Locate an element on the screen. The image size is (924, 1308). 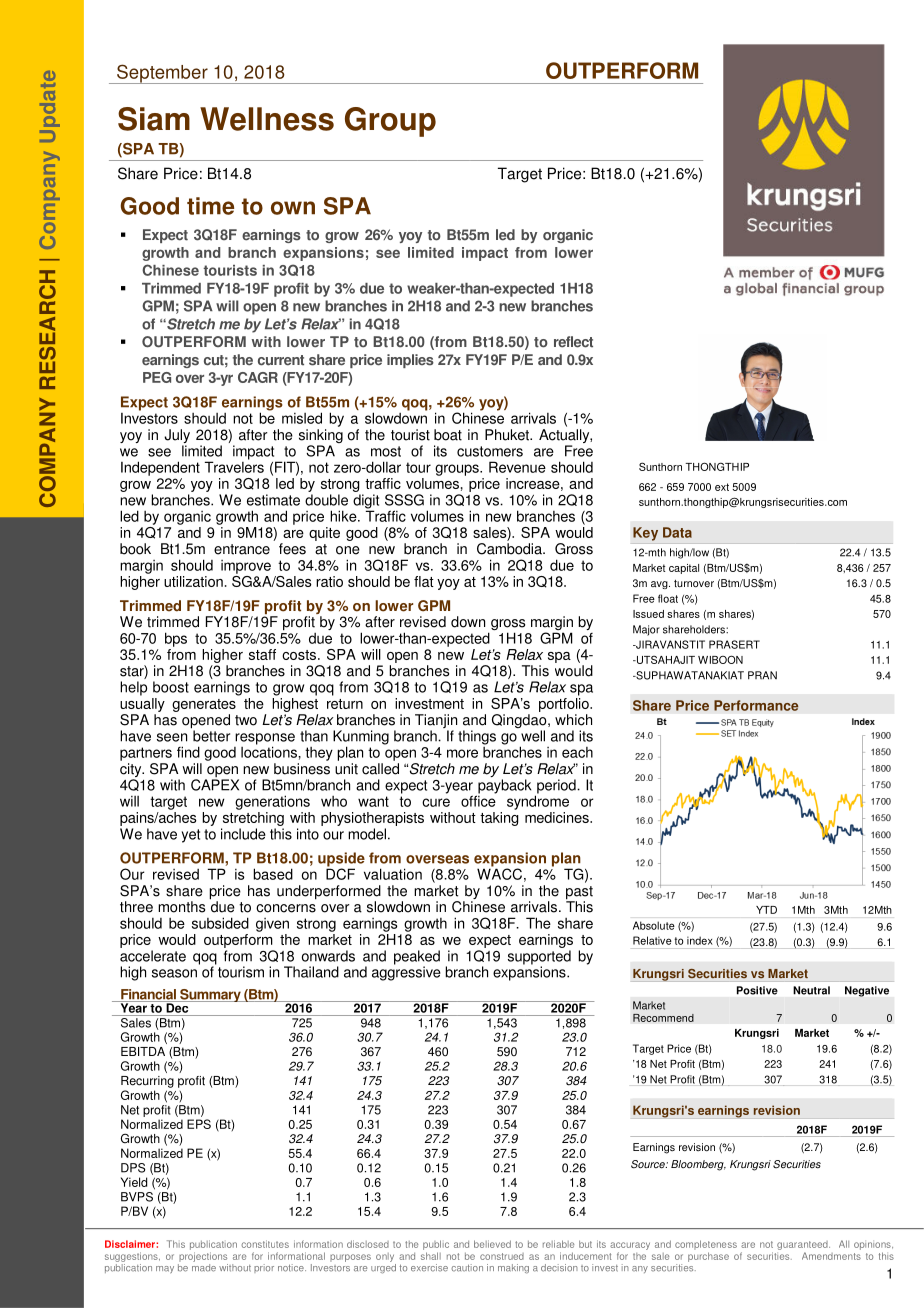
Siam is located at coordinates (154, 119).
